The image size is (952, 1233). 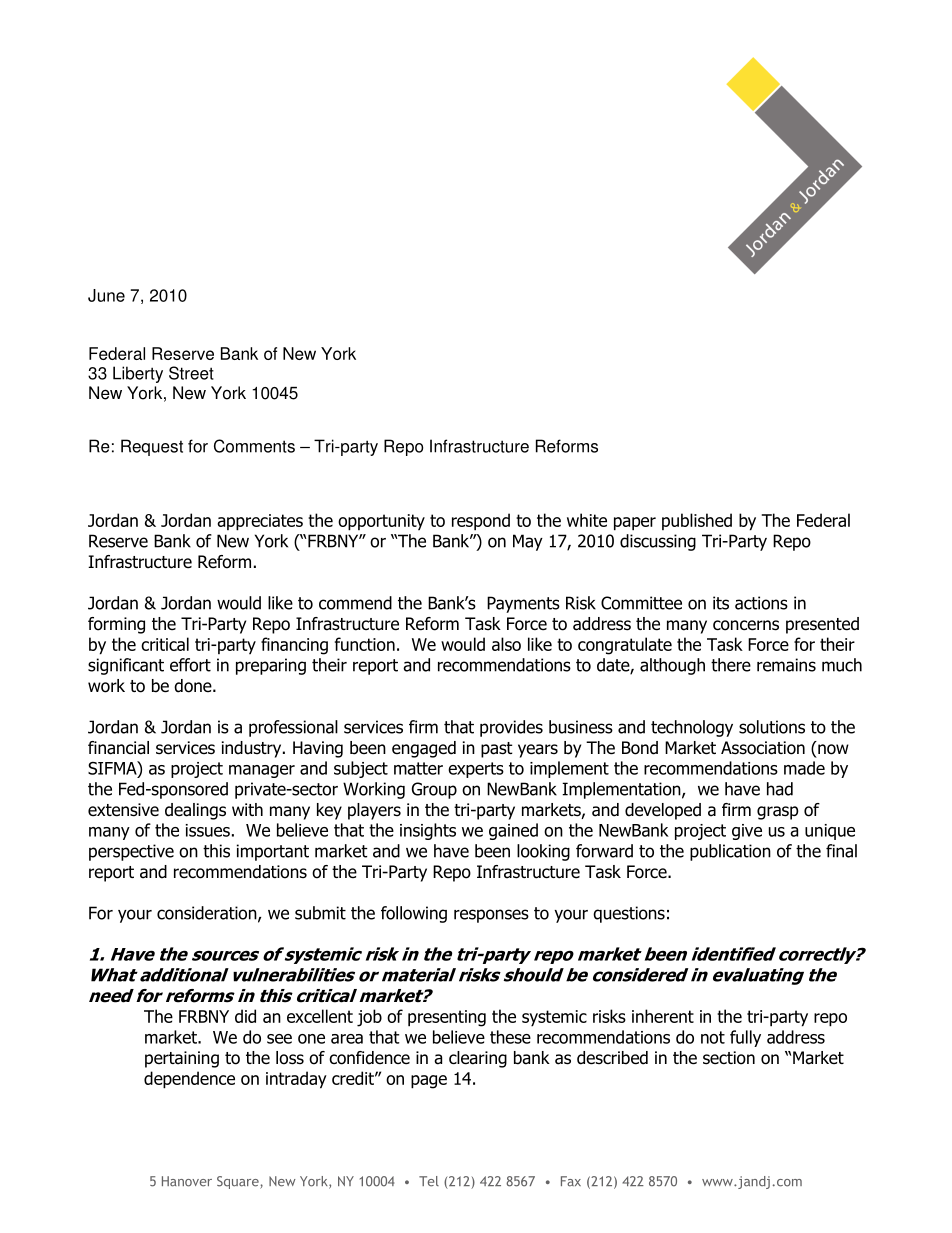 What do you see at coordinates (245, 1016) in the screenshot?
I see `did` at bounding box center [245, 1016].
